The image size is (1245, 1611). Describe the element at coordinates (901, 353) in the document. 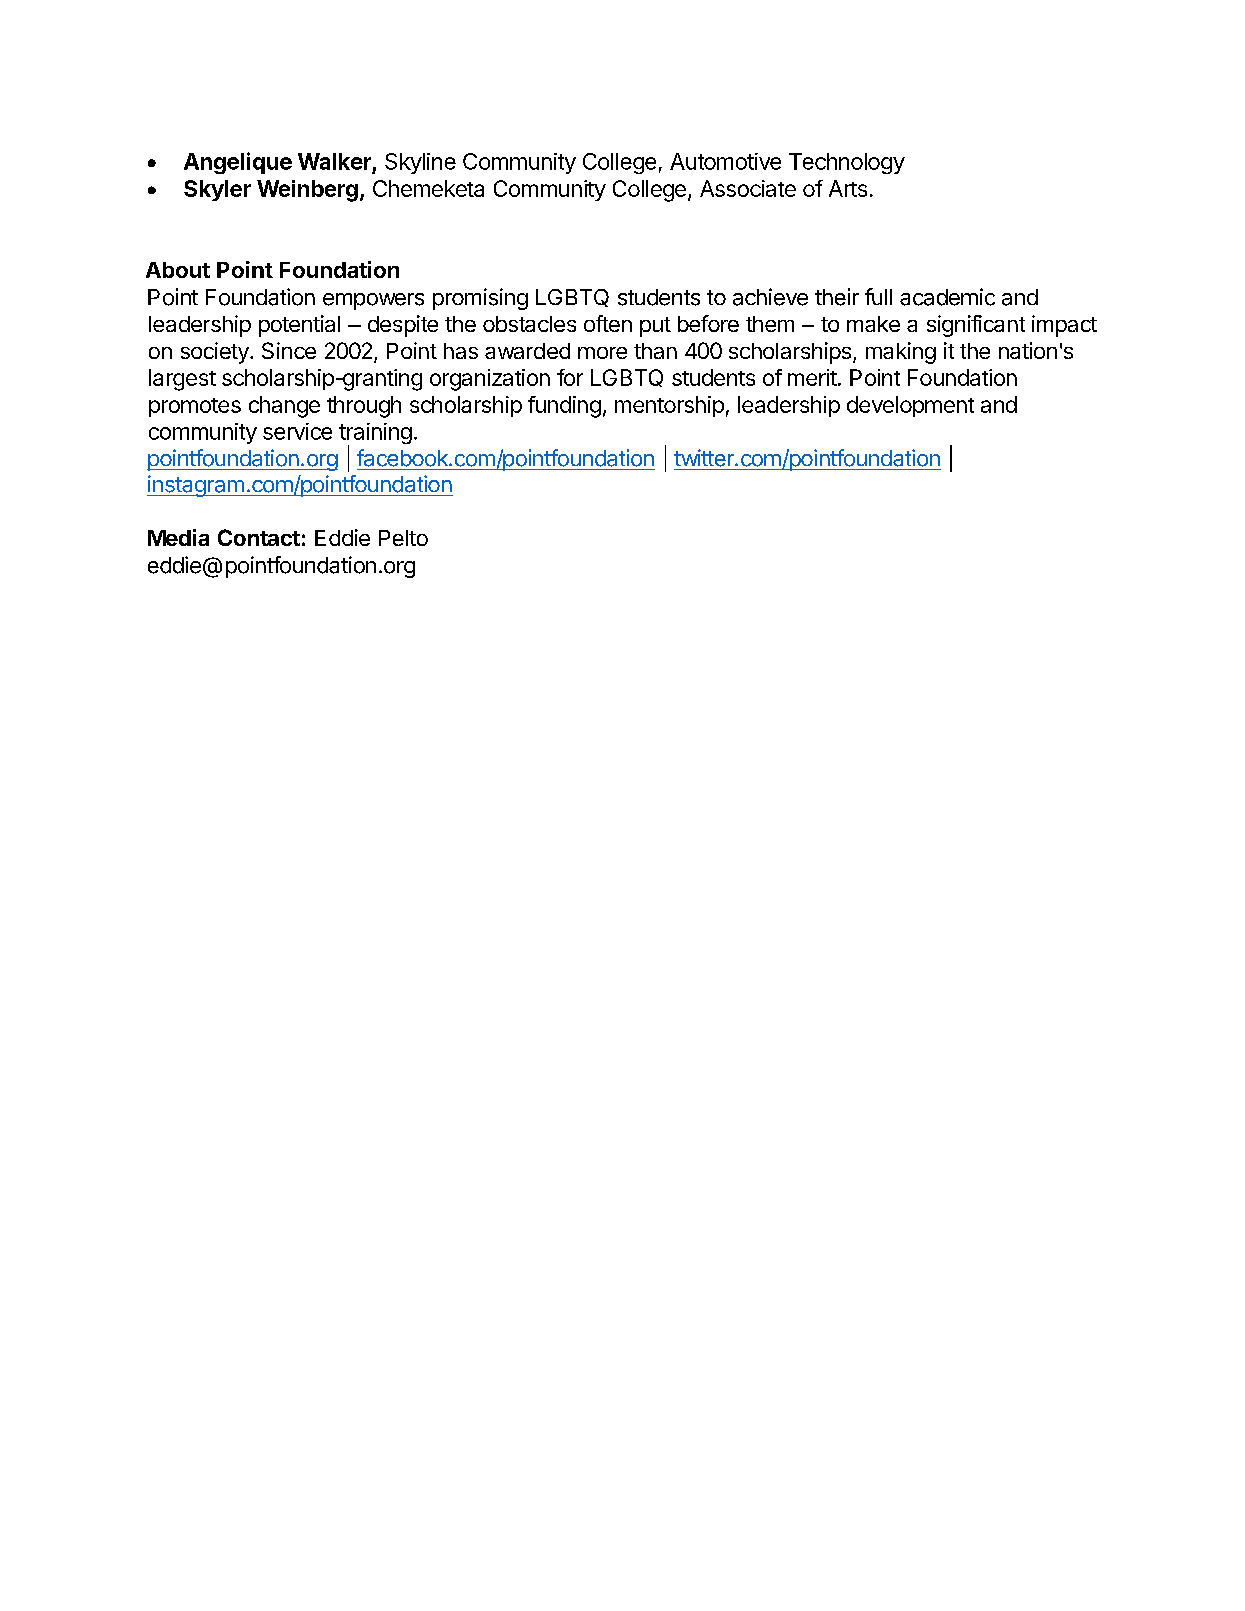

I see `making` at that location.
